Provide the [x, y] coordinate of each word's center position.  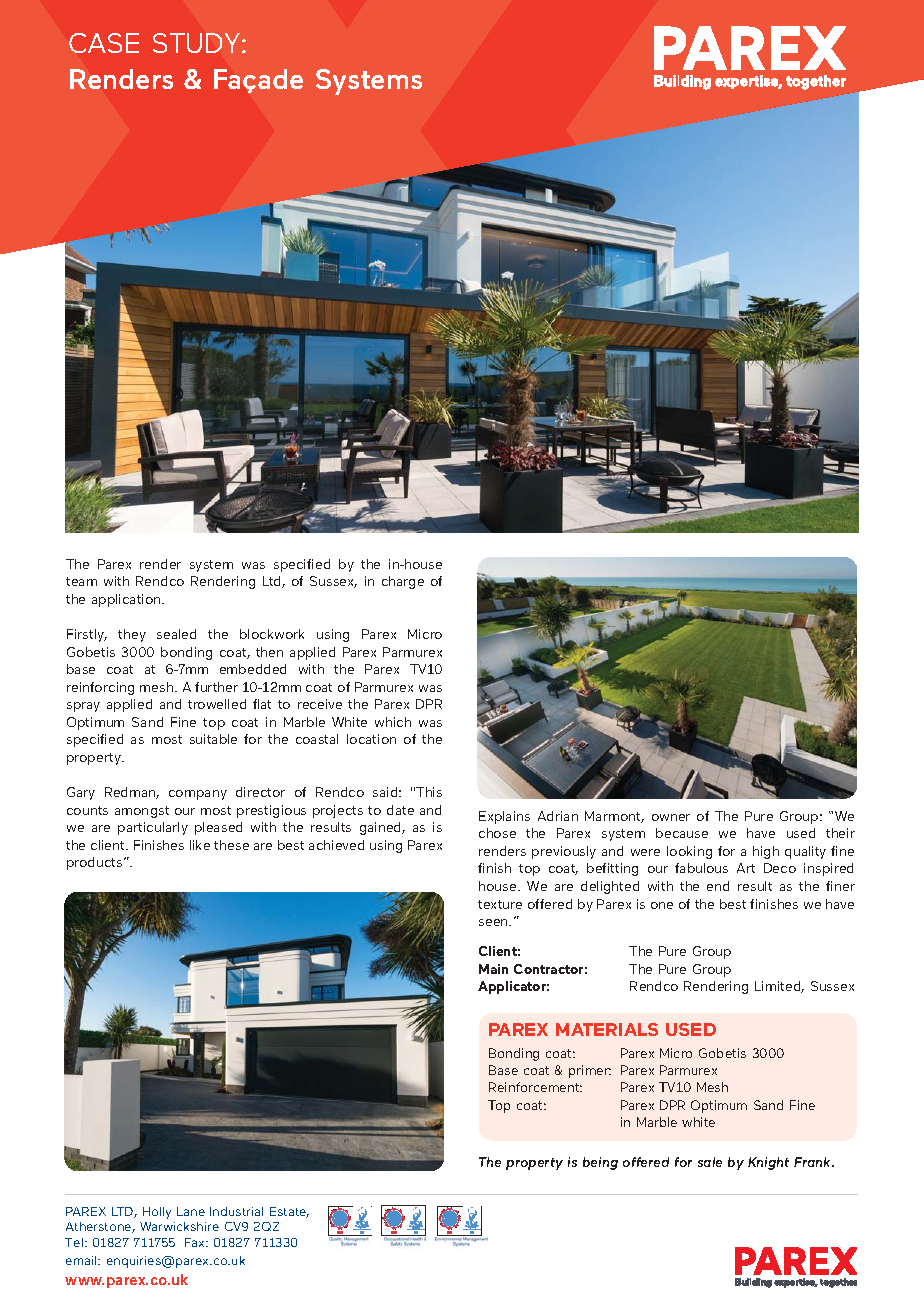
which [393, 722]
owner [671, 817]
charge [403, 582]
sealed [176, 634]
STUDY [196, 43]
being [600, 1163]
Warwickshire [179, 1226]
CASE [104, 43]
